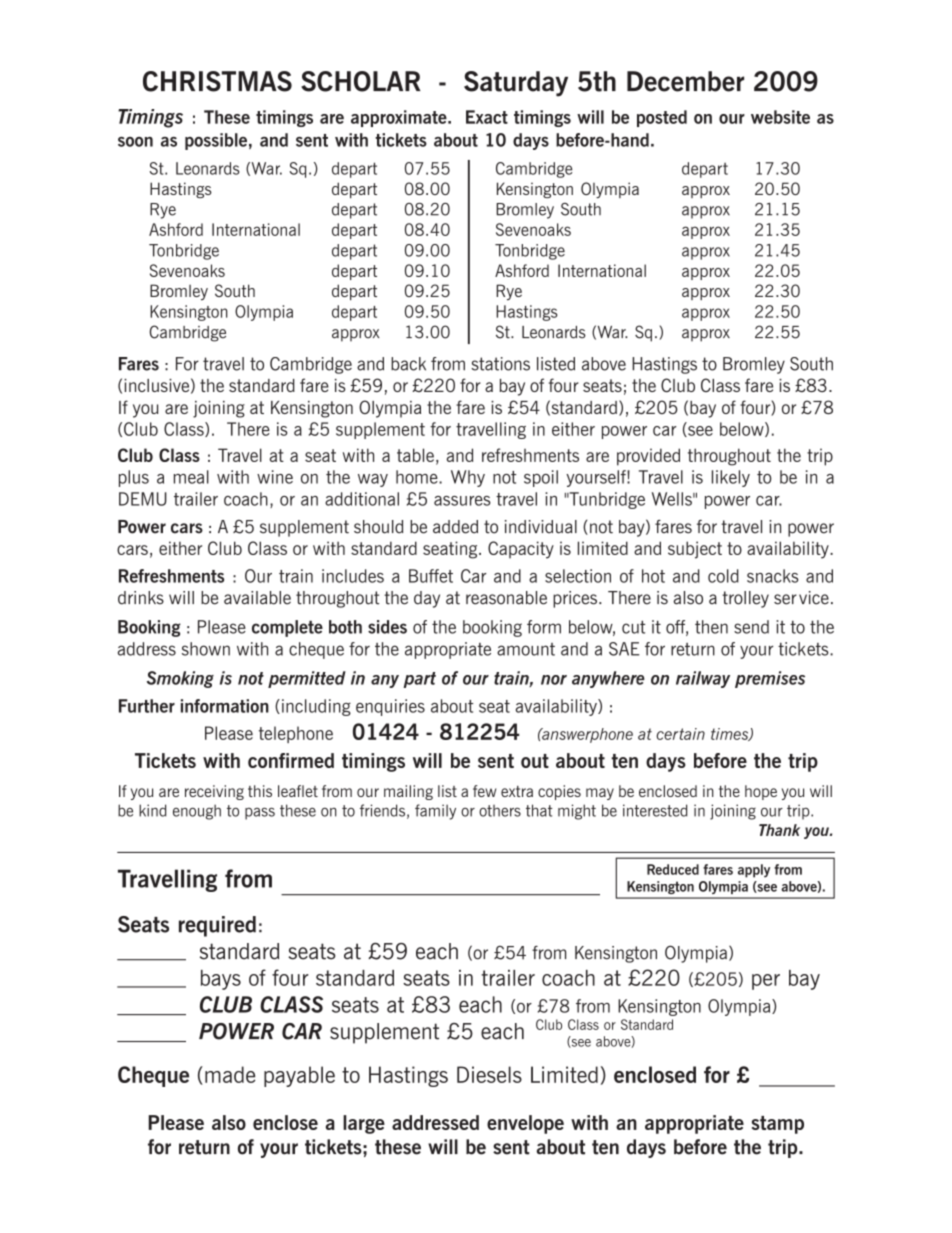 The width and height of the image is (952, 1233). Describe the element at coordinates (230, 1074) in the image. I see `made` at that location.
